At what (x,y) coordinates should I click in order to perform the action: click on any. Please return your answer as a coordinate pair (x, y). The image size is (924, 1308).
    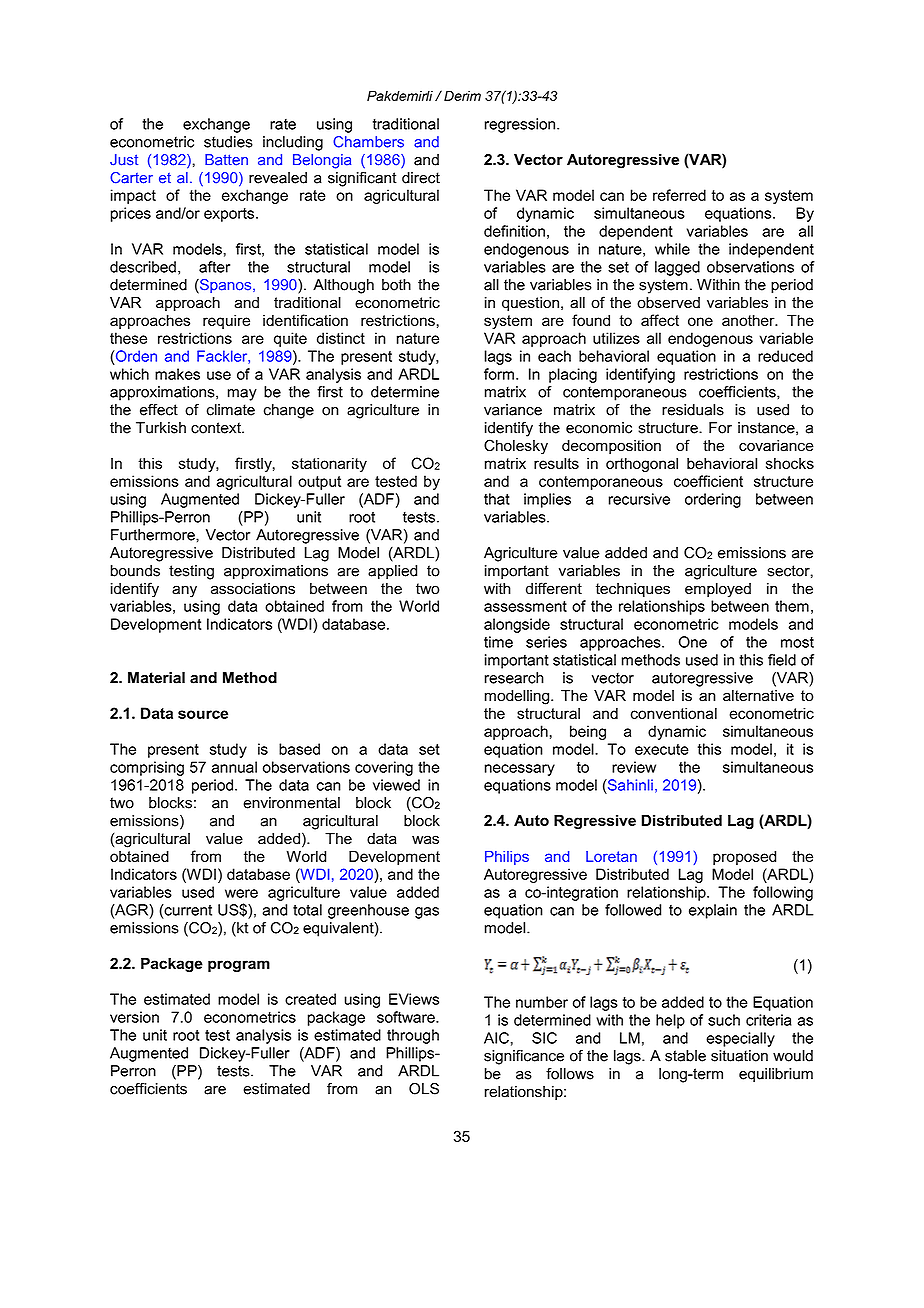
    Looking at the image, I should click on (184, 591).
